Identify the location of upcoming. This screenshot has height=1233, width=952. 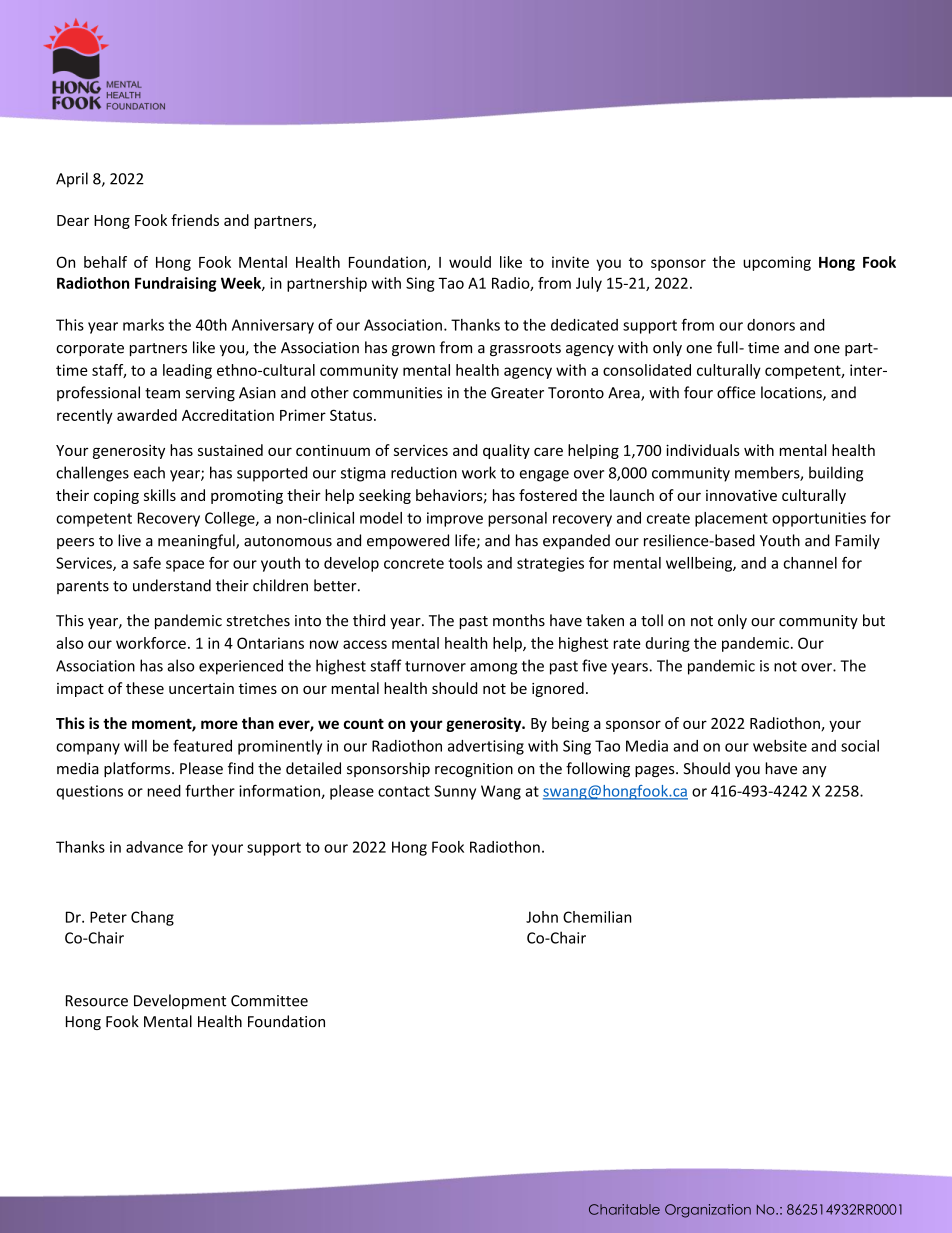
(777, 263).
